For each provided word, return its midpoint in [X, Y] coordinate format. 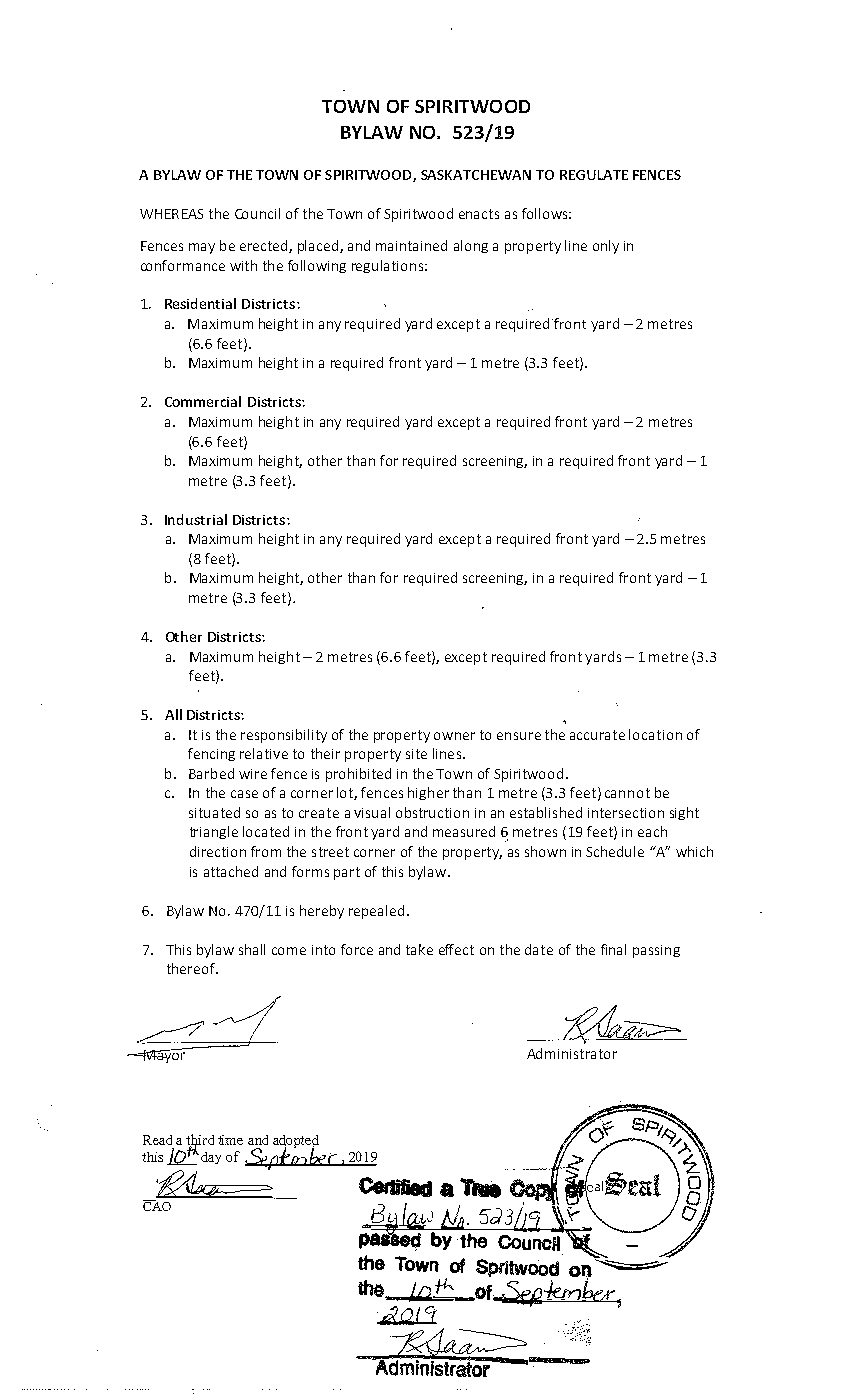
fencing [211, 754]
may [202, 248]
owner [454, 736]
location [655, 734]
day [211, 1158]
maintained [411, 245]
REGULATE [594, 175]
